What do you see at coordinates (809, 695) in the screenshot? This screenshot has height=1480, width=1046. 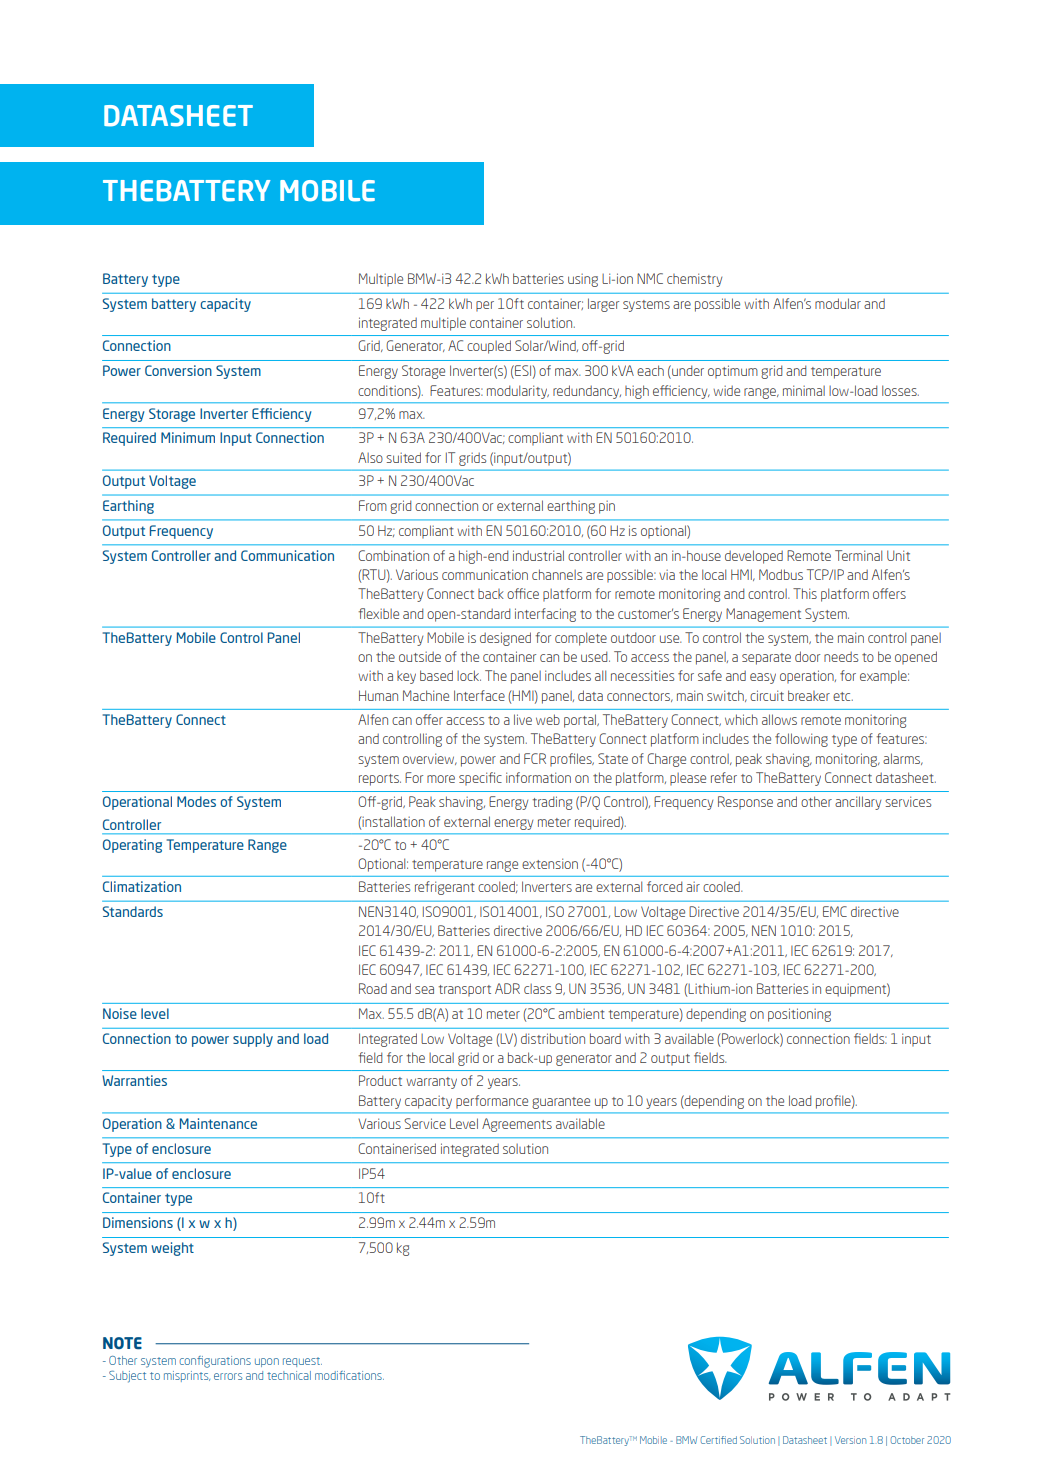 I see `breaker` at bounding box center [809, 695].
